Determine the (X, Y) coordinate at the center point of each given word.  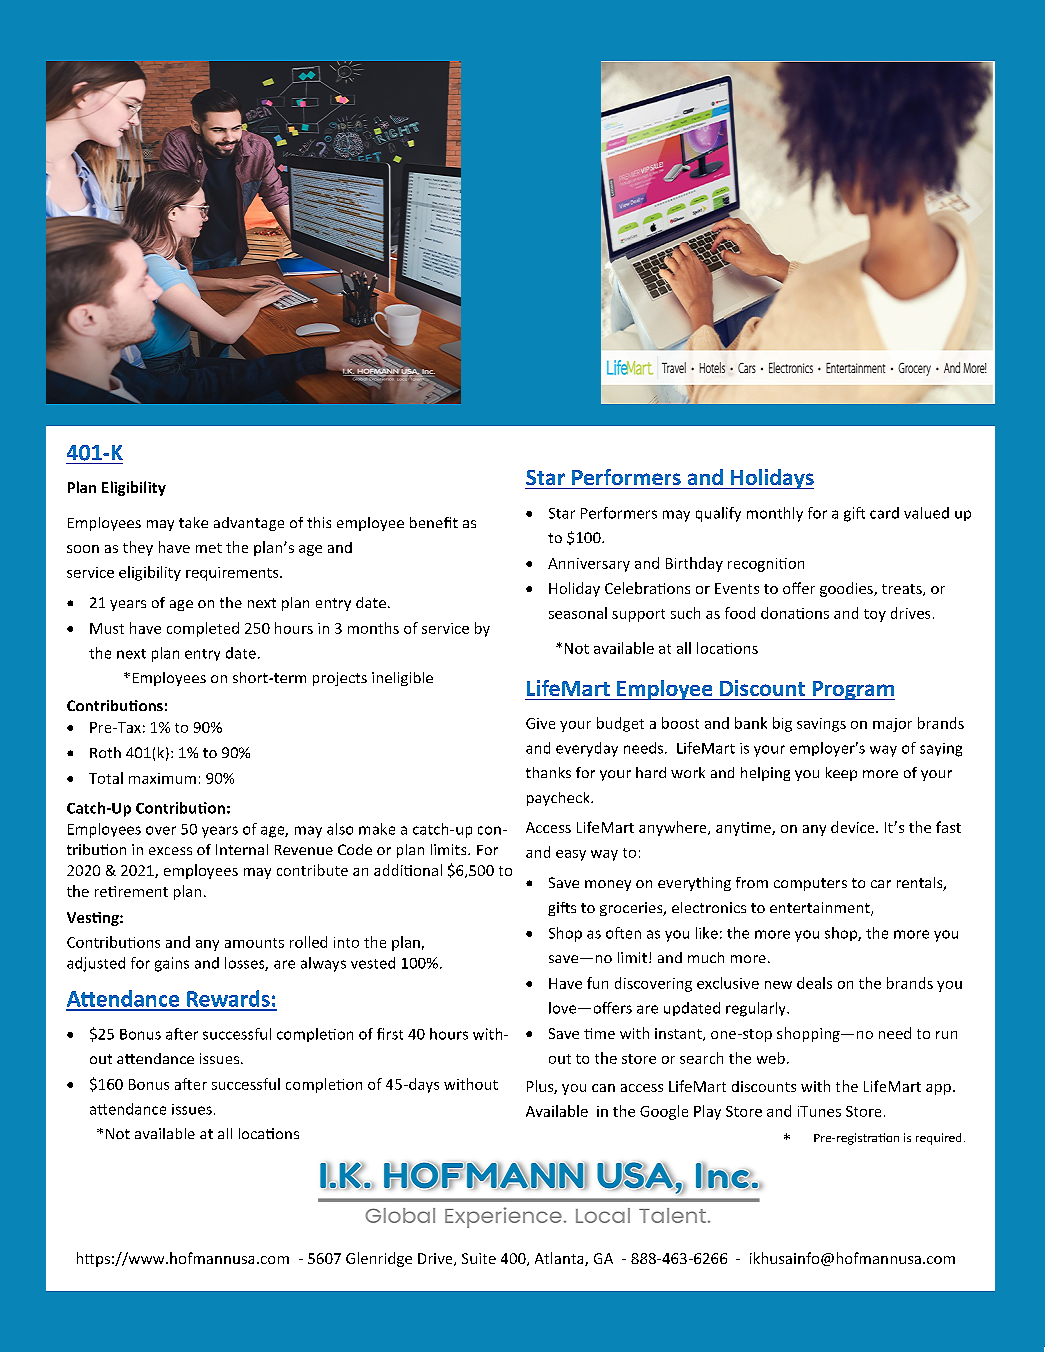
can (603, 1088)
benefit (434, 522)
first (390, 1034)
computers (810, 884)
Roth (105, 752)
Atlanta (560, 1259)
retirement (131, 891)
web (771, 1058)
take (193, 522)
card (884, 513)
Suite (479, 1258)
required (938, 1139)
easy (571, 855)
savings (821, 725)
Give (540, 723)
